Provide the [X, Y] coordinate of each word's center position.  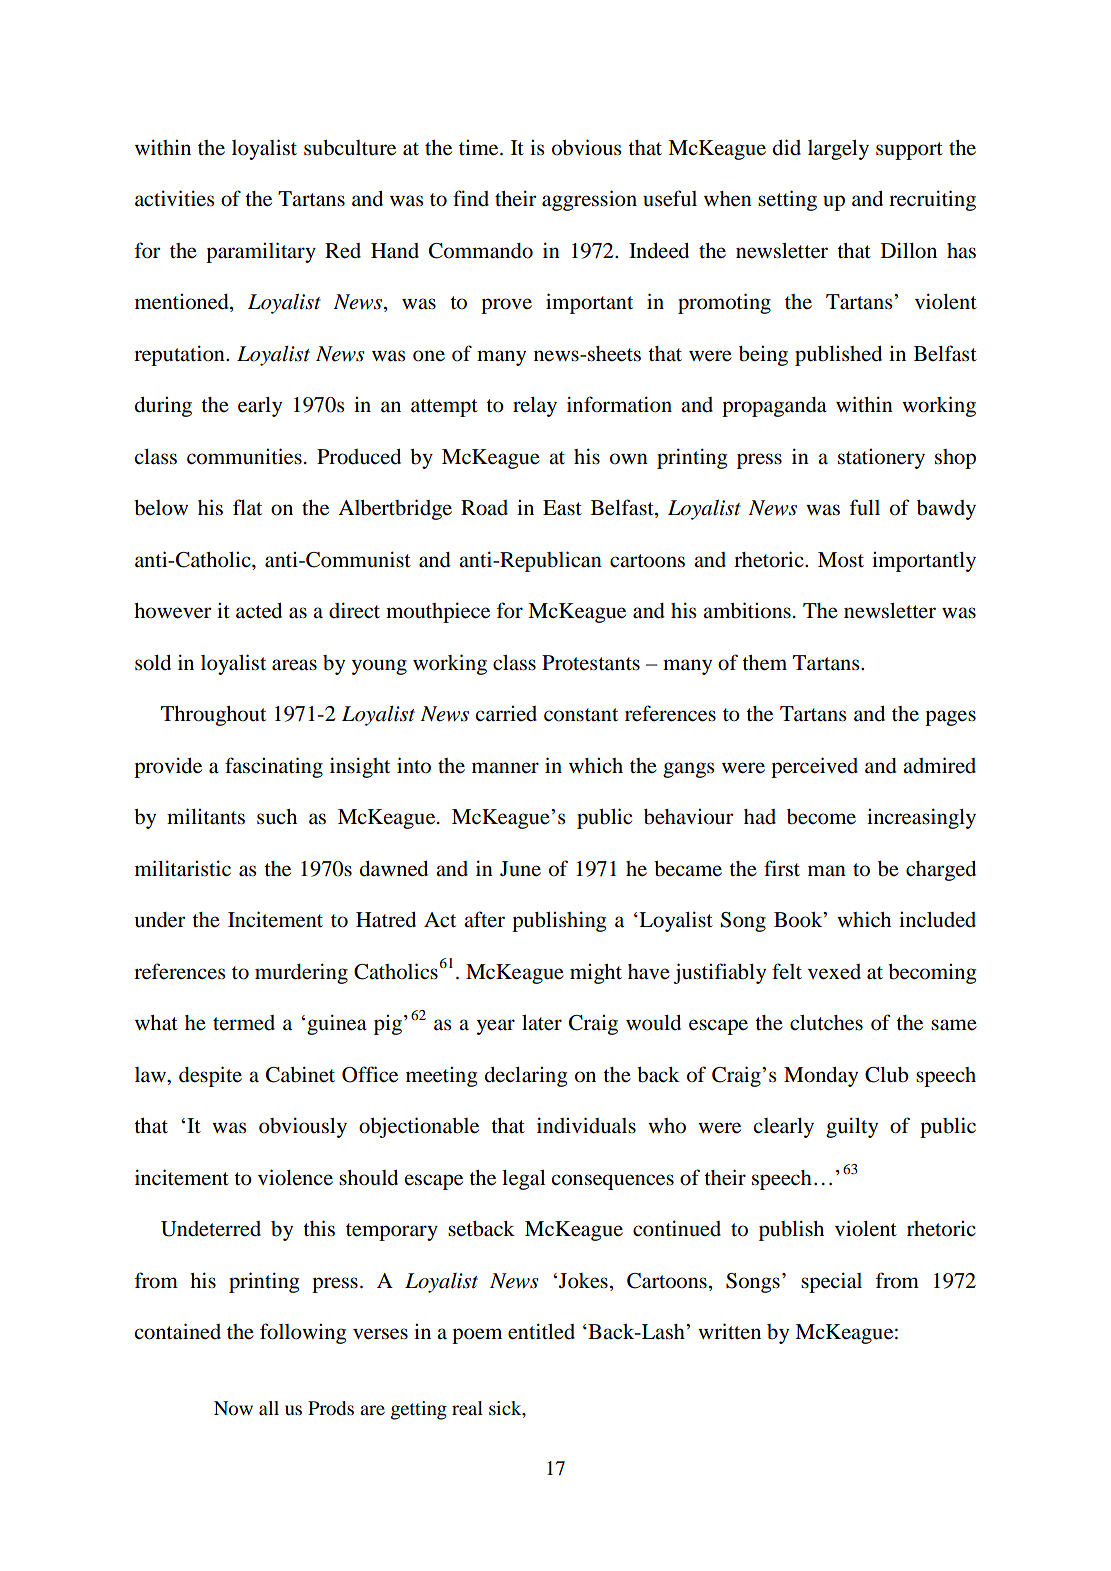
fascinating [274, 767]
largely [838, 150]
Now [233, 1408]
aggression [589, 200]
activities [175, 198]
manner [505, 767]
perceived [814, 767]
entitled [541, 1331]
